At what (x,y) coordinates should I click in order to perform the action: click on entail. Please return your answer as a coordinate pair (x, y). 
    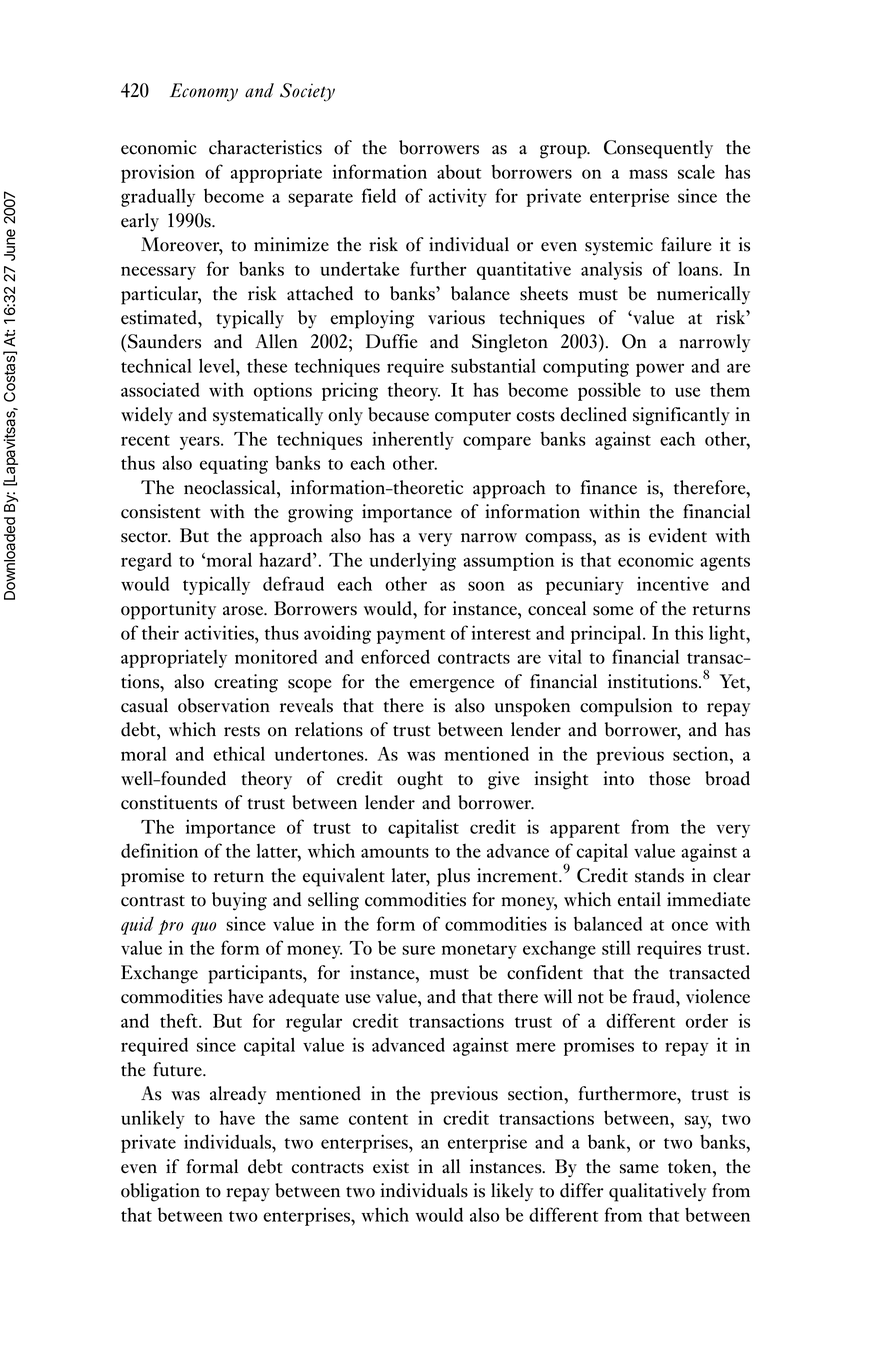
    Looking at the image, I should click on (639, 899).
